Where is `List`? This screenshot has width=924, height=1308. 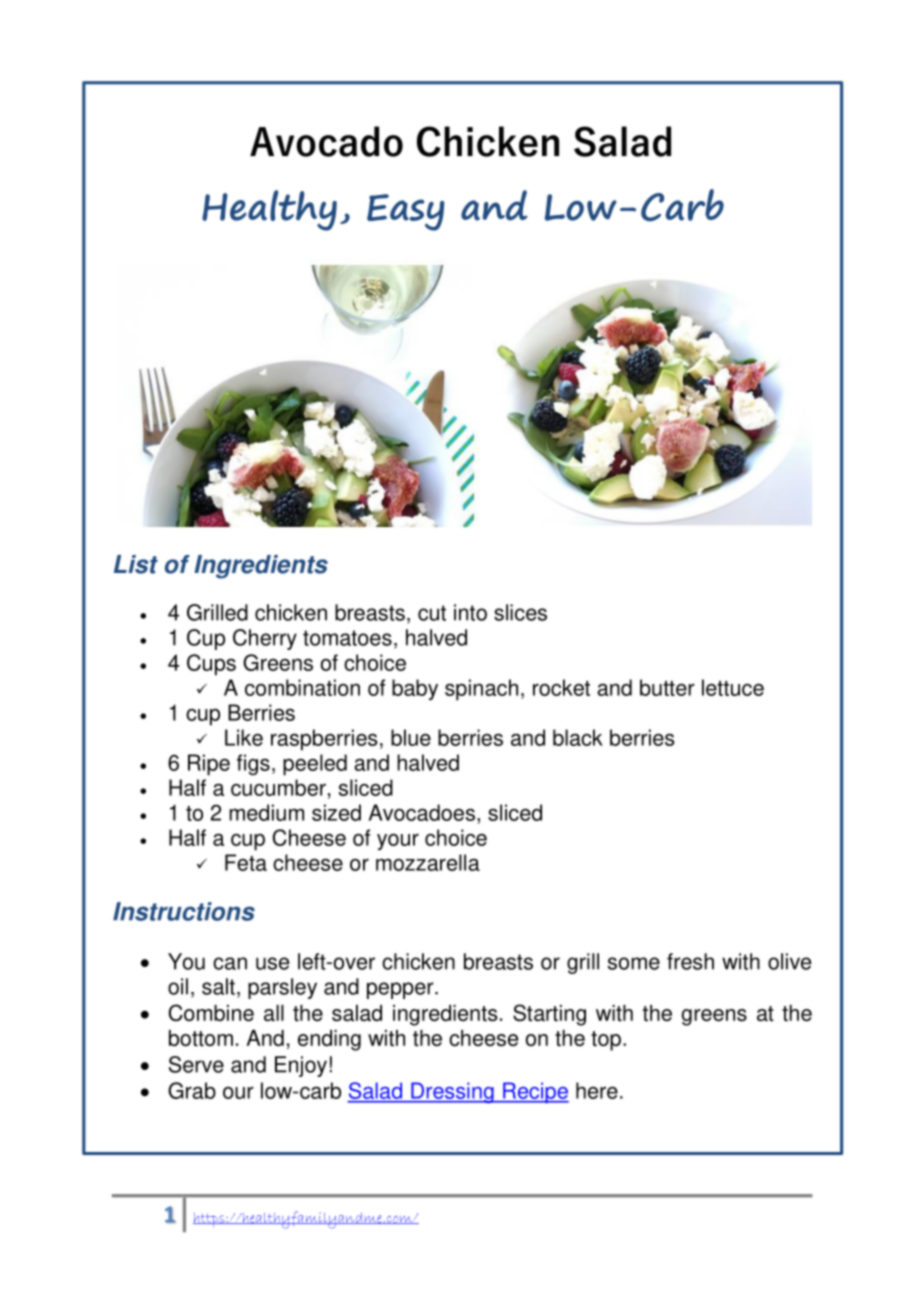 List is located at coordinates (136, 564).
